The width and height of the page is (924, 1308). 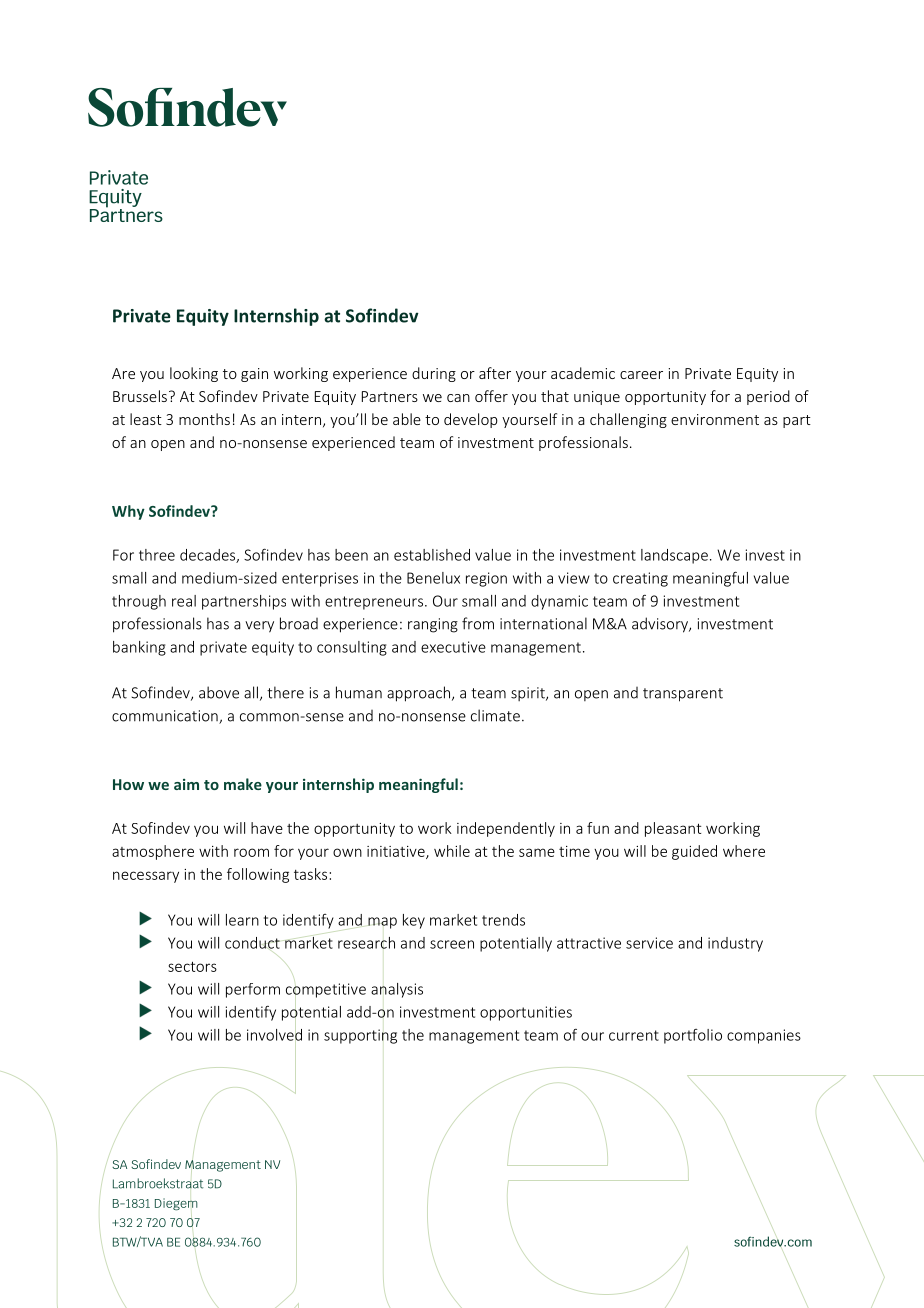 What do you see at coordinates (715, 419) in the page?
I see `environment` at bounding box center [715, 419].
